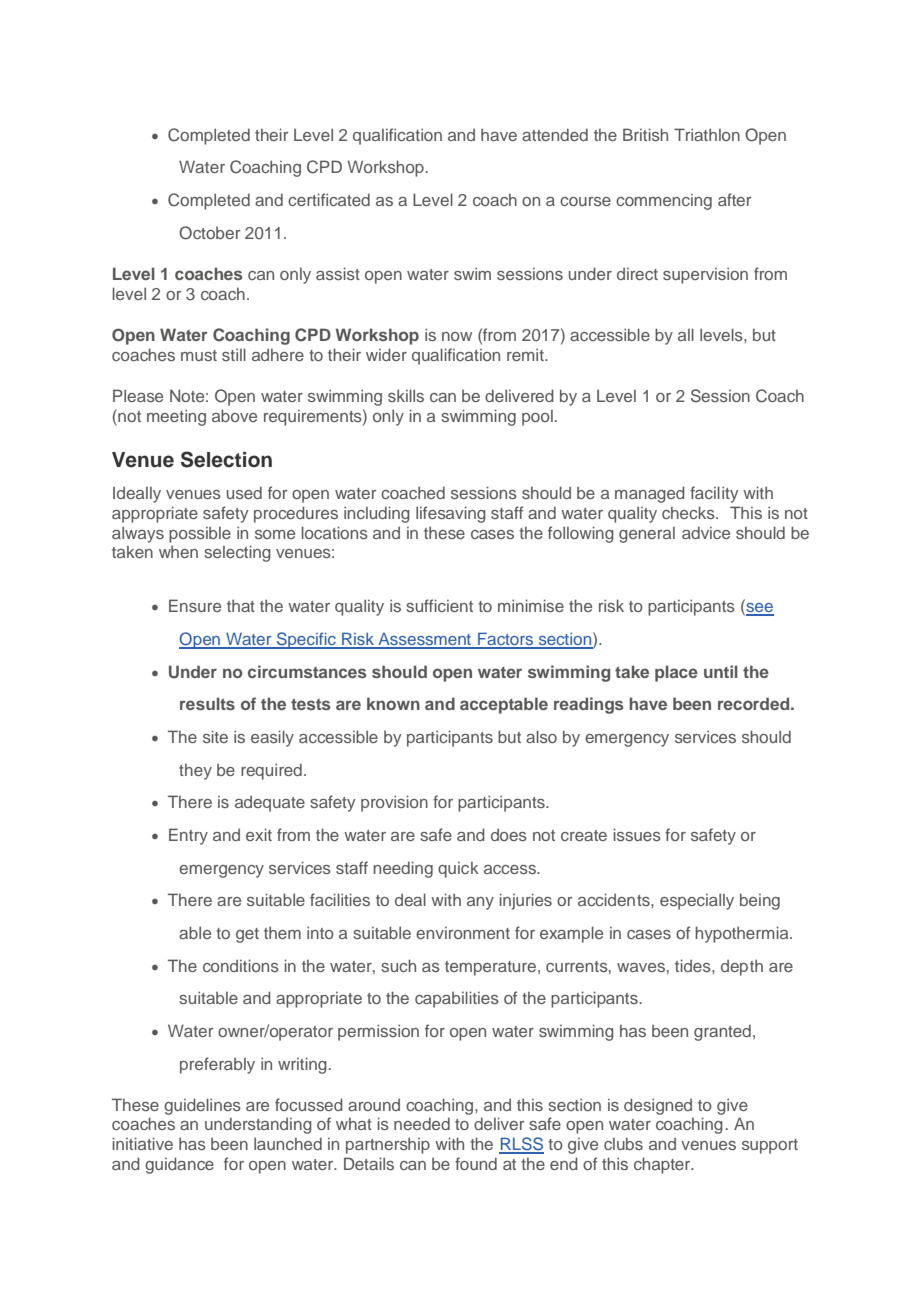 The image size is (924, 1308). I want to click on Assessment, so click(425, 640).
